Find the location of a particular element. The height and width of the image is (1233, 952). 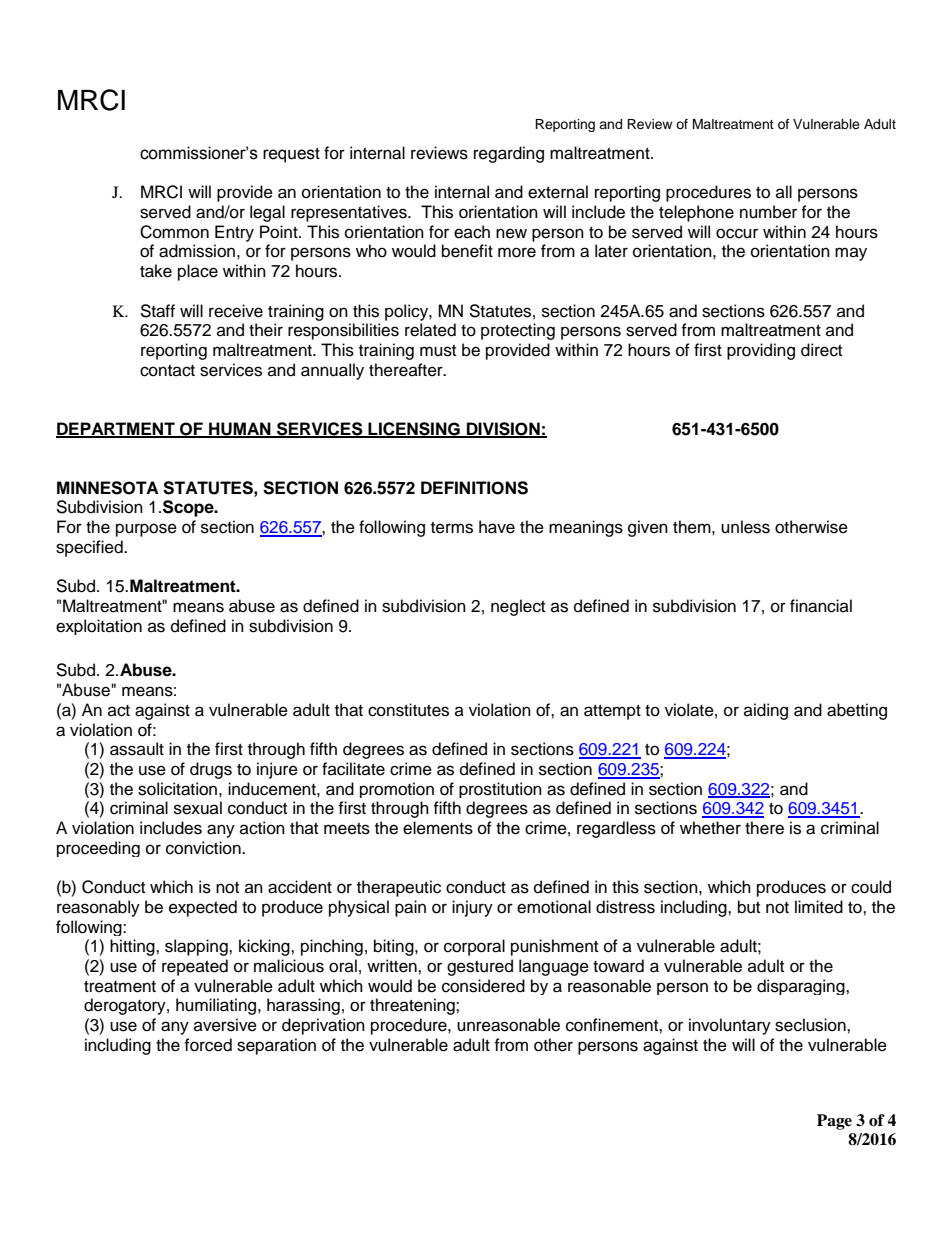

Common is located at coordinates (174, 232).
